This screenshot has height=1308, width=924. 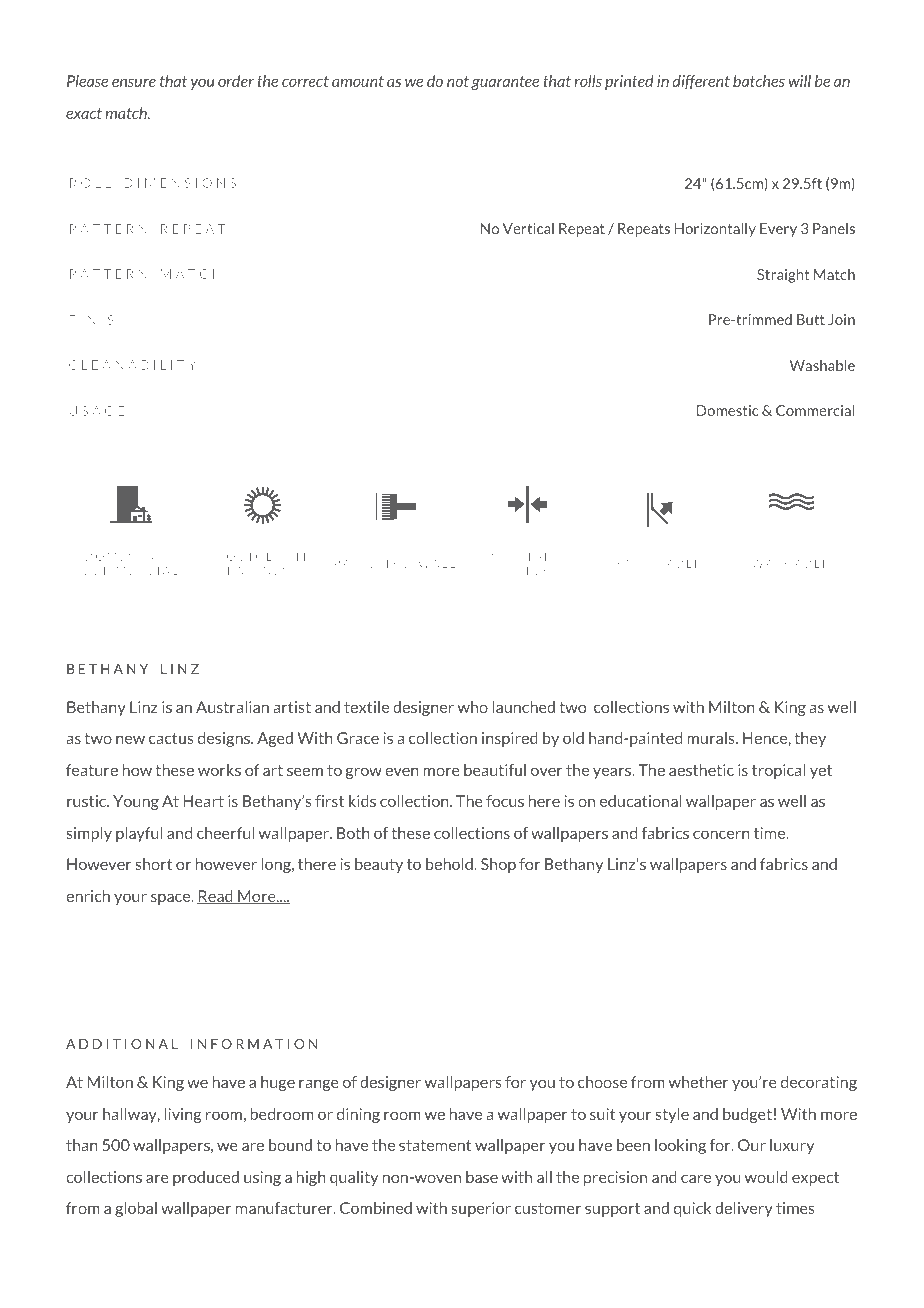 I want to click on produced, so click(x=206, y=1178).
